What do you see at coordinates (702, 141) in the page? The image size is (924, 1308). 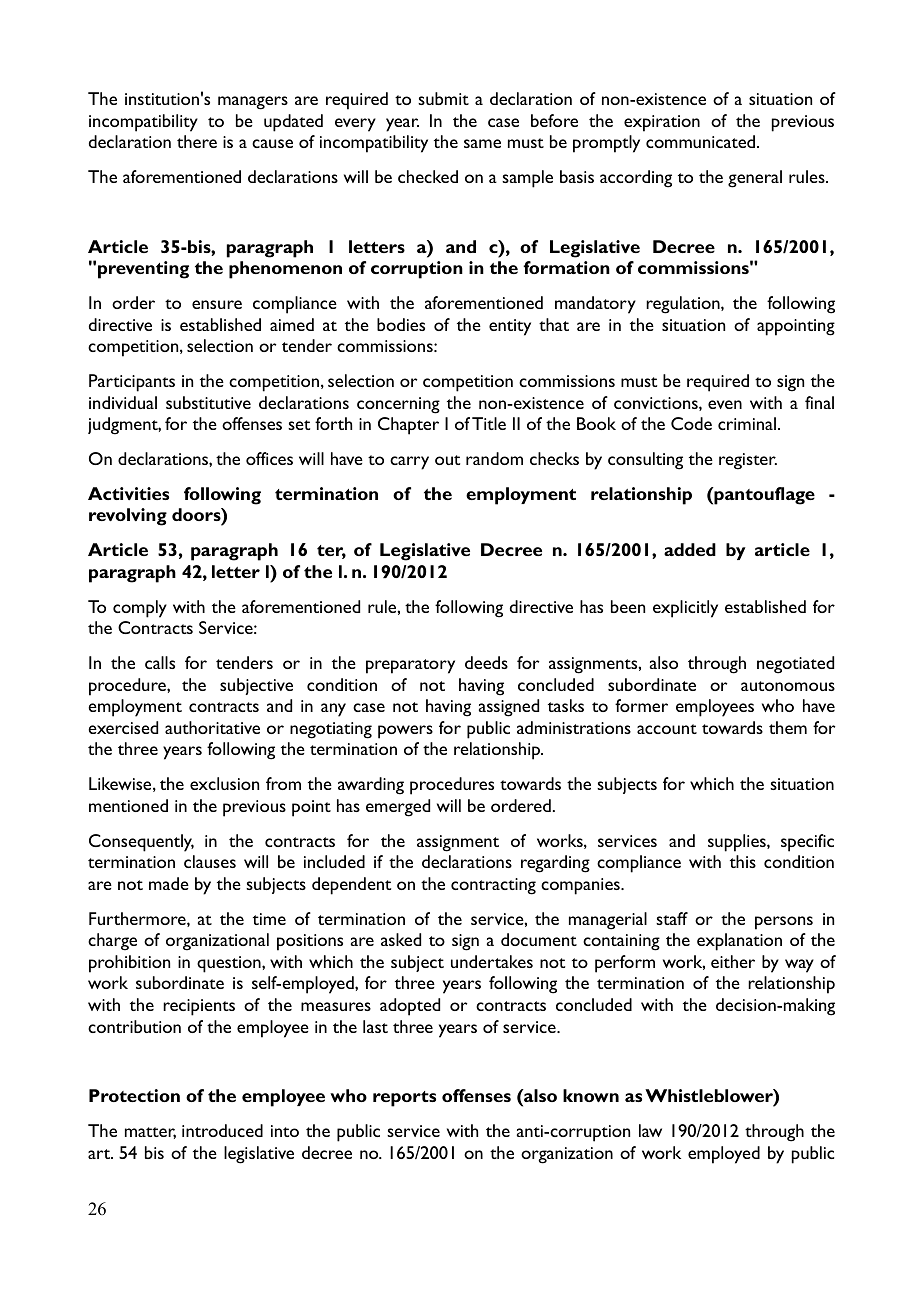 I see `communicated` at bounding box center [702, 141].
